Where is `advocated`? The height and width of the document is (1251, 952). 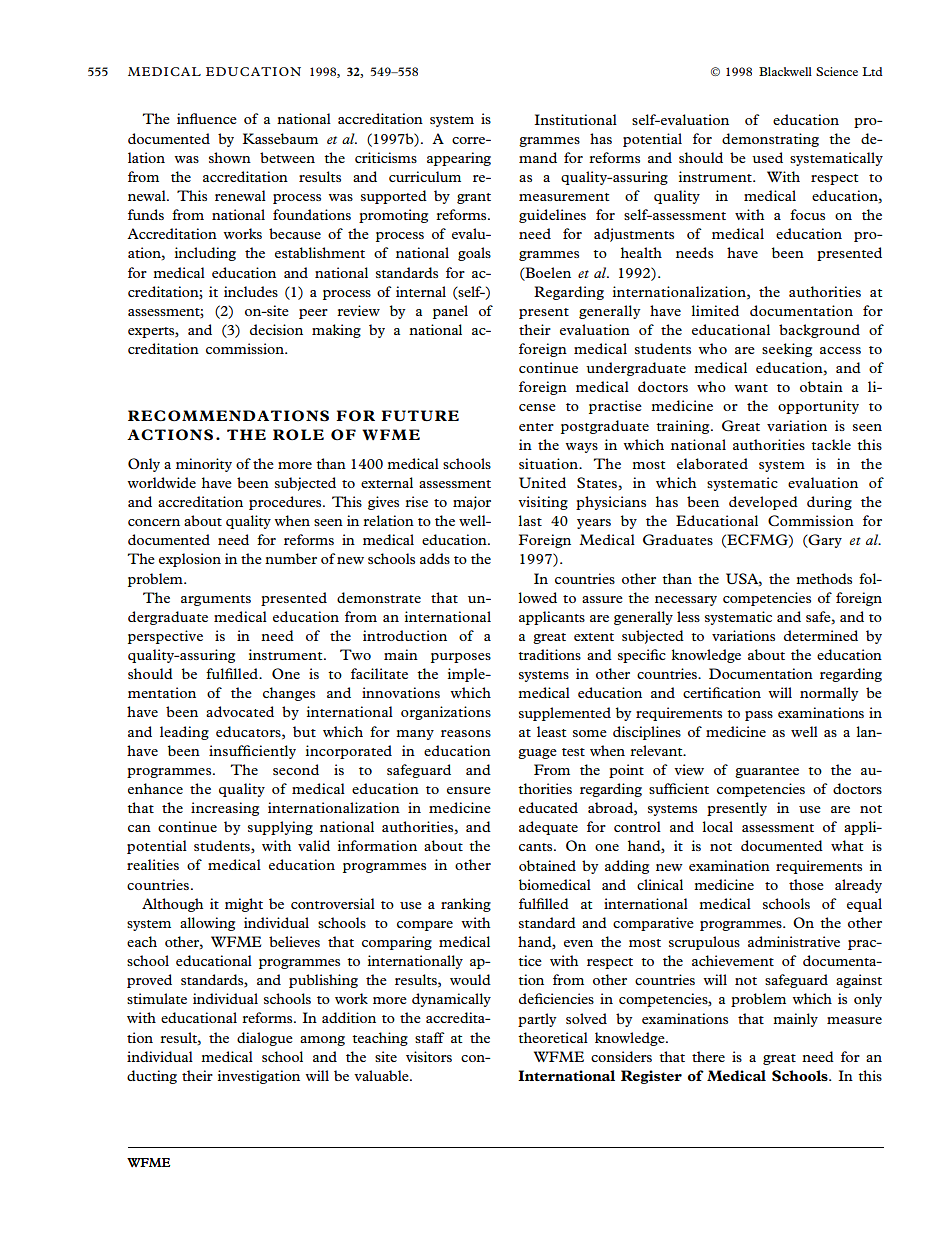
advocated is located at coordinates (240, 711).
